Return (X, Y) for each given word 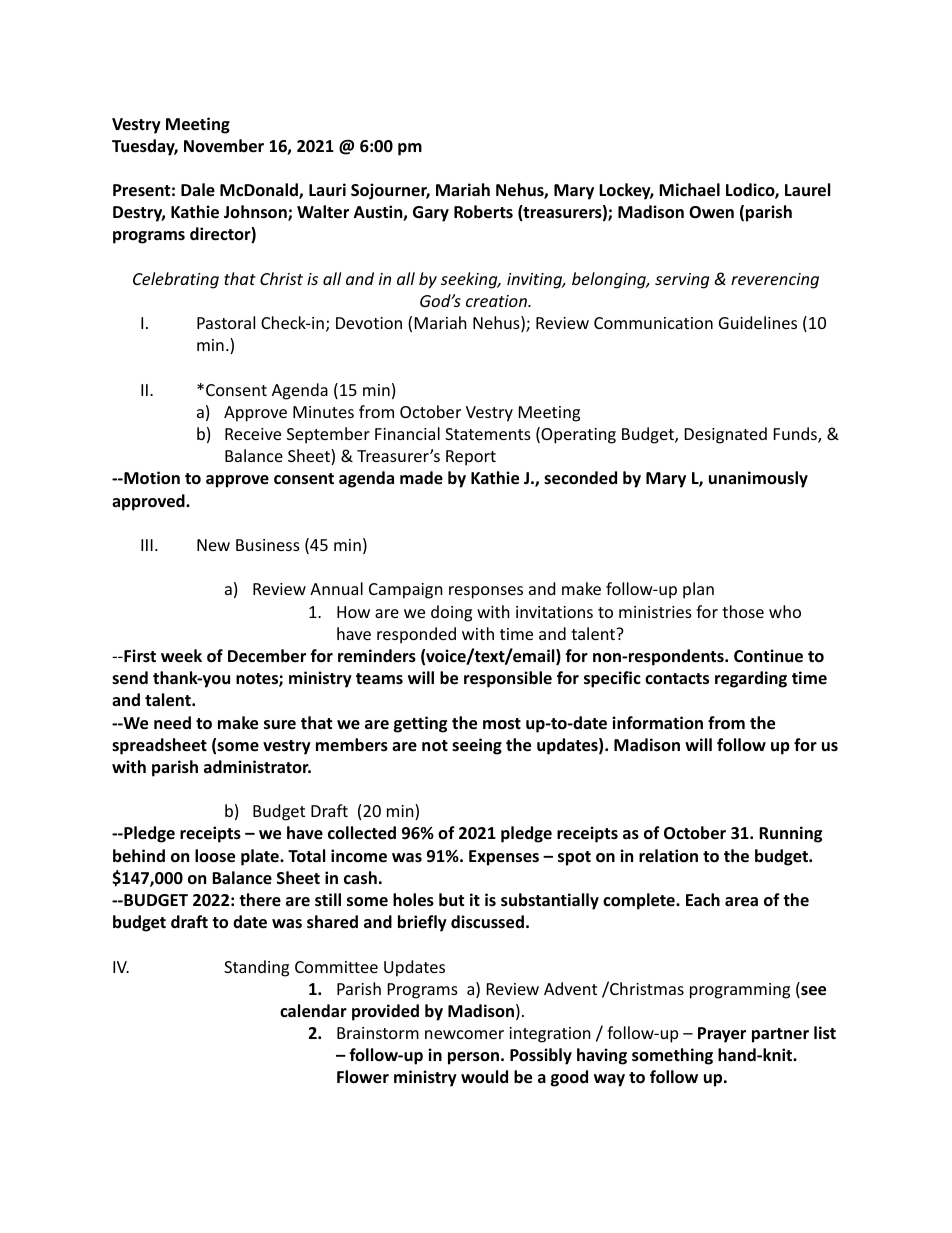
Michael (689, 190)
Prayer (722, 1035)
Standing (256, 968)
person (473, 1058)
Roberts (483, 212)
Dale (198, 190)
